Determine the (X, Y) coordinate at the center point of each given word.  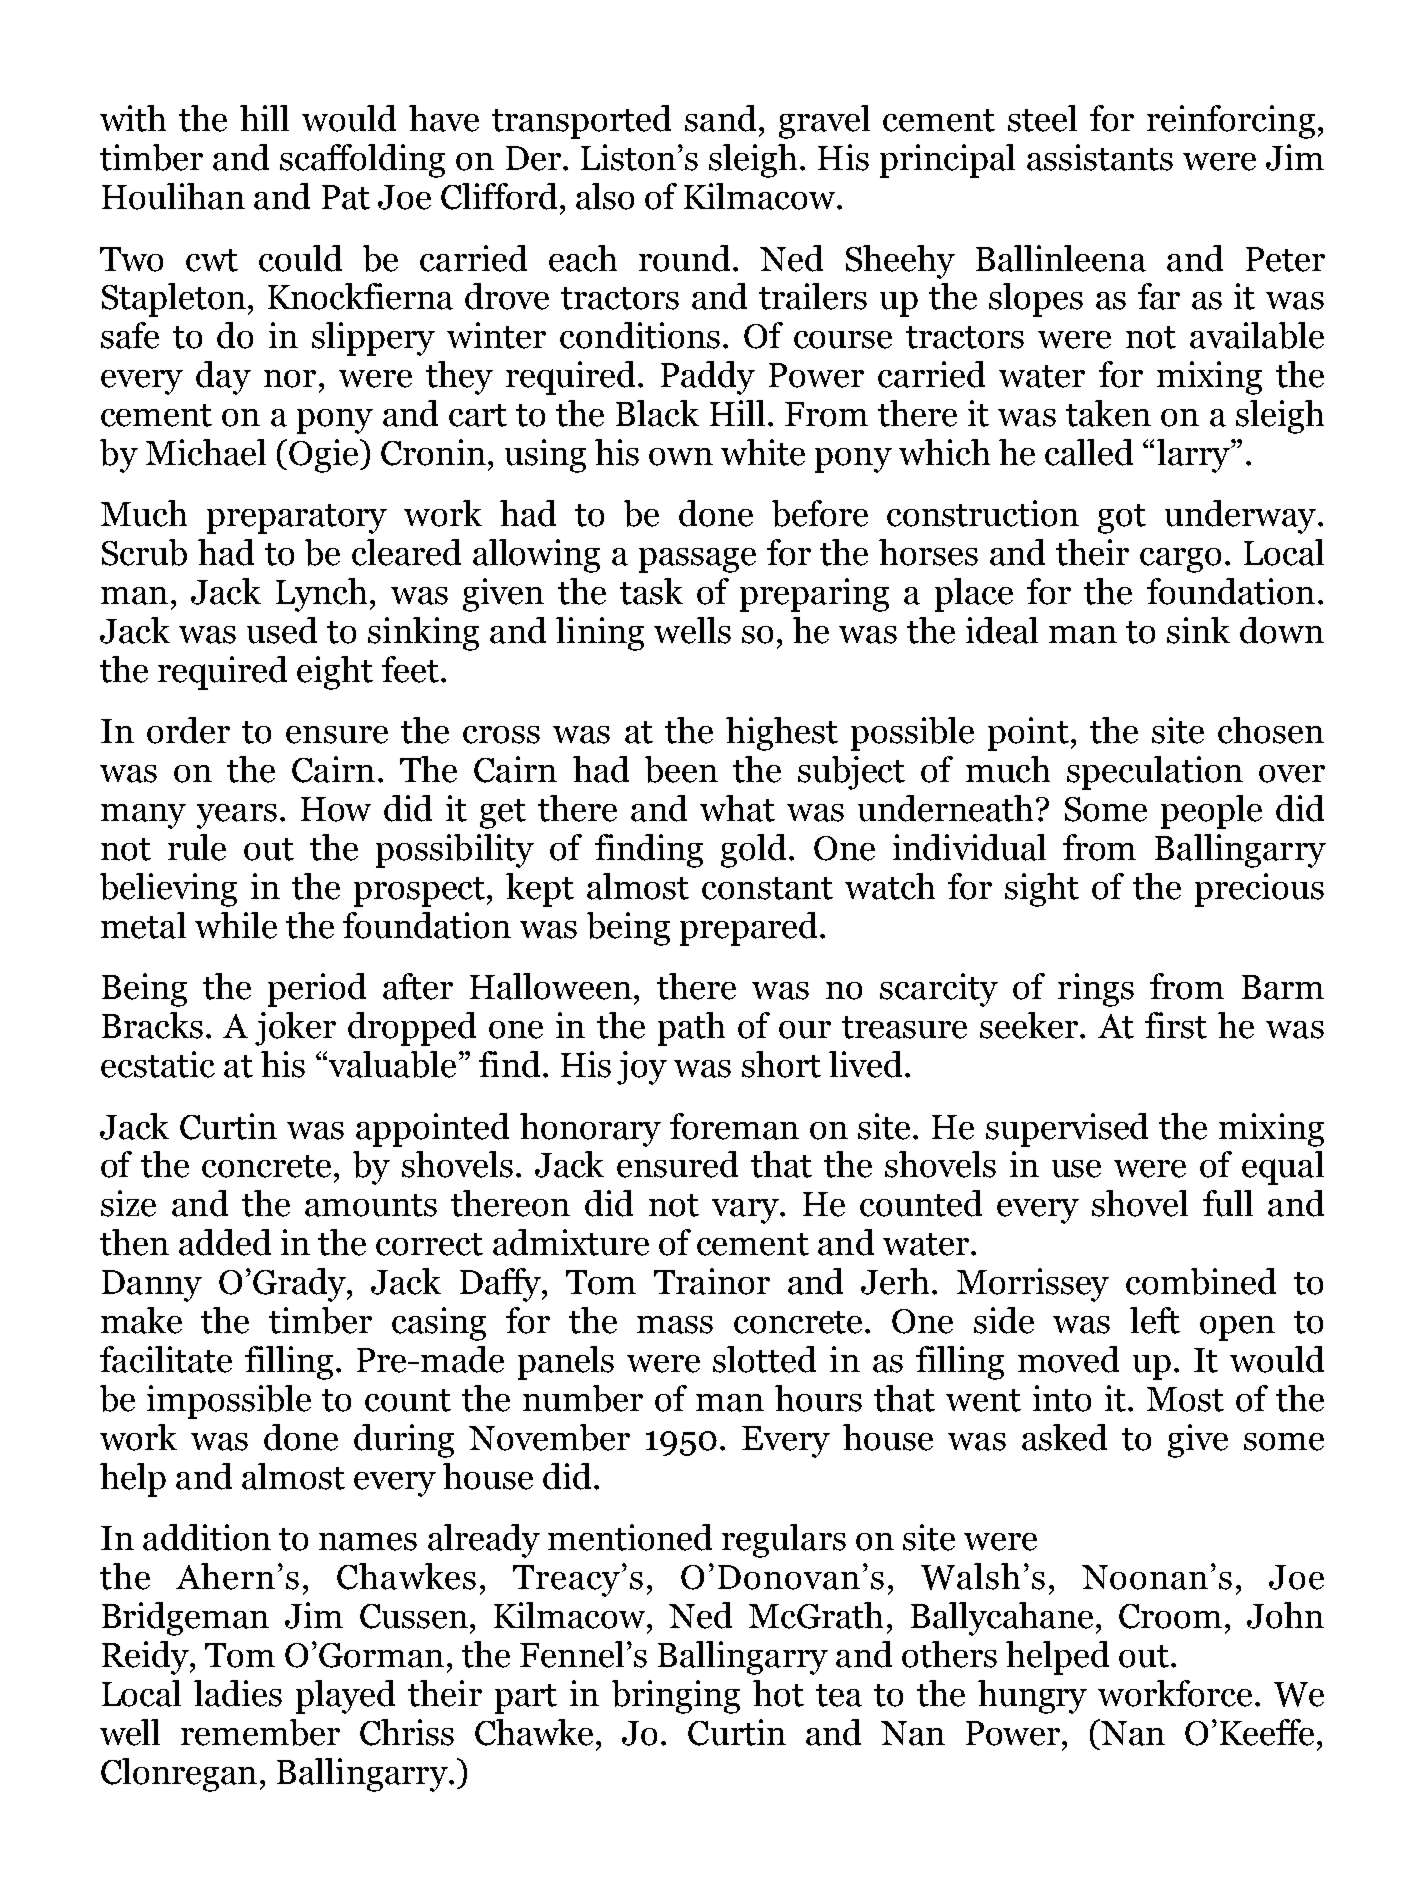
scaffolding (362, 161)
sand (720, 118)
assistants (1100, 157)
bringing (676, 1697)
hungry (1032, 1697)
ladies (238, 1693)
